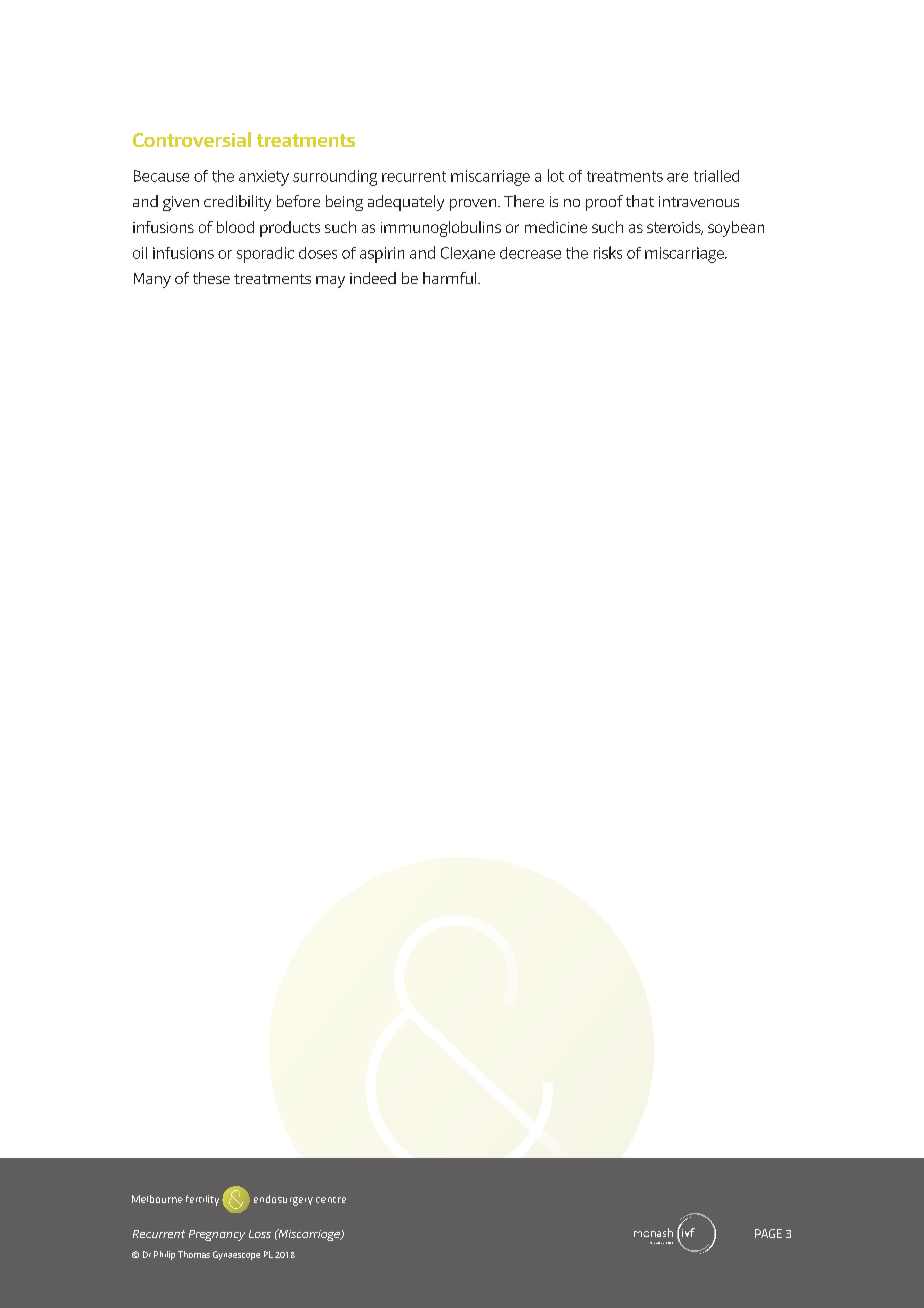  I want to click on decrease, so click(530, 253).
